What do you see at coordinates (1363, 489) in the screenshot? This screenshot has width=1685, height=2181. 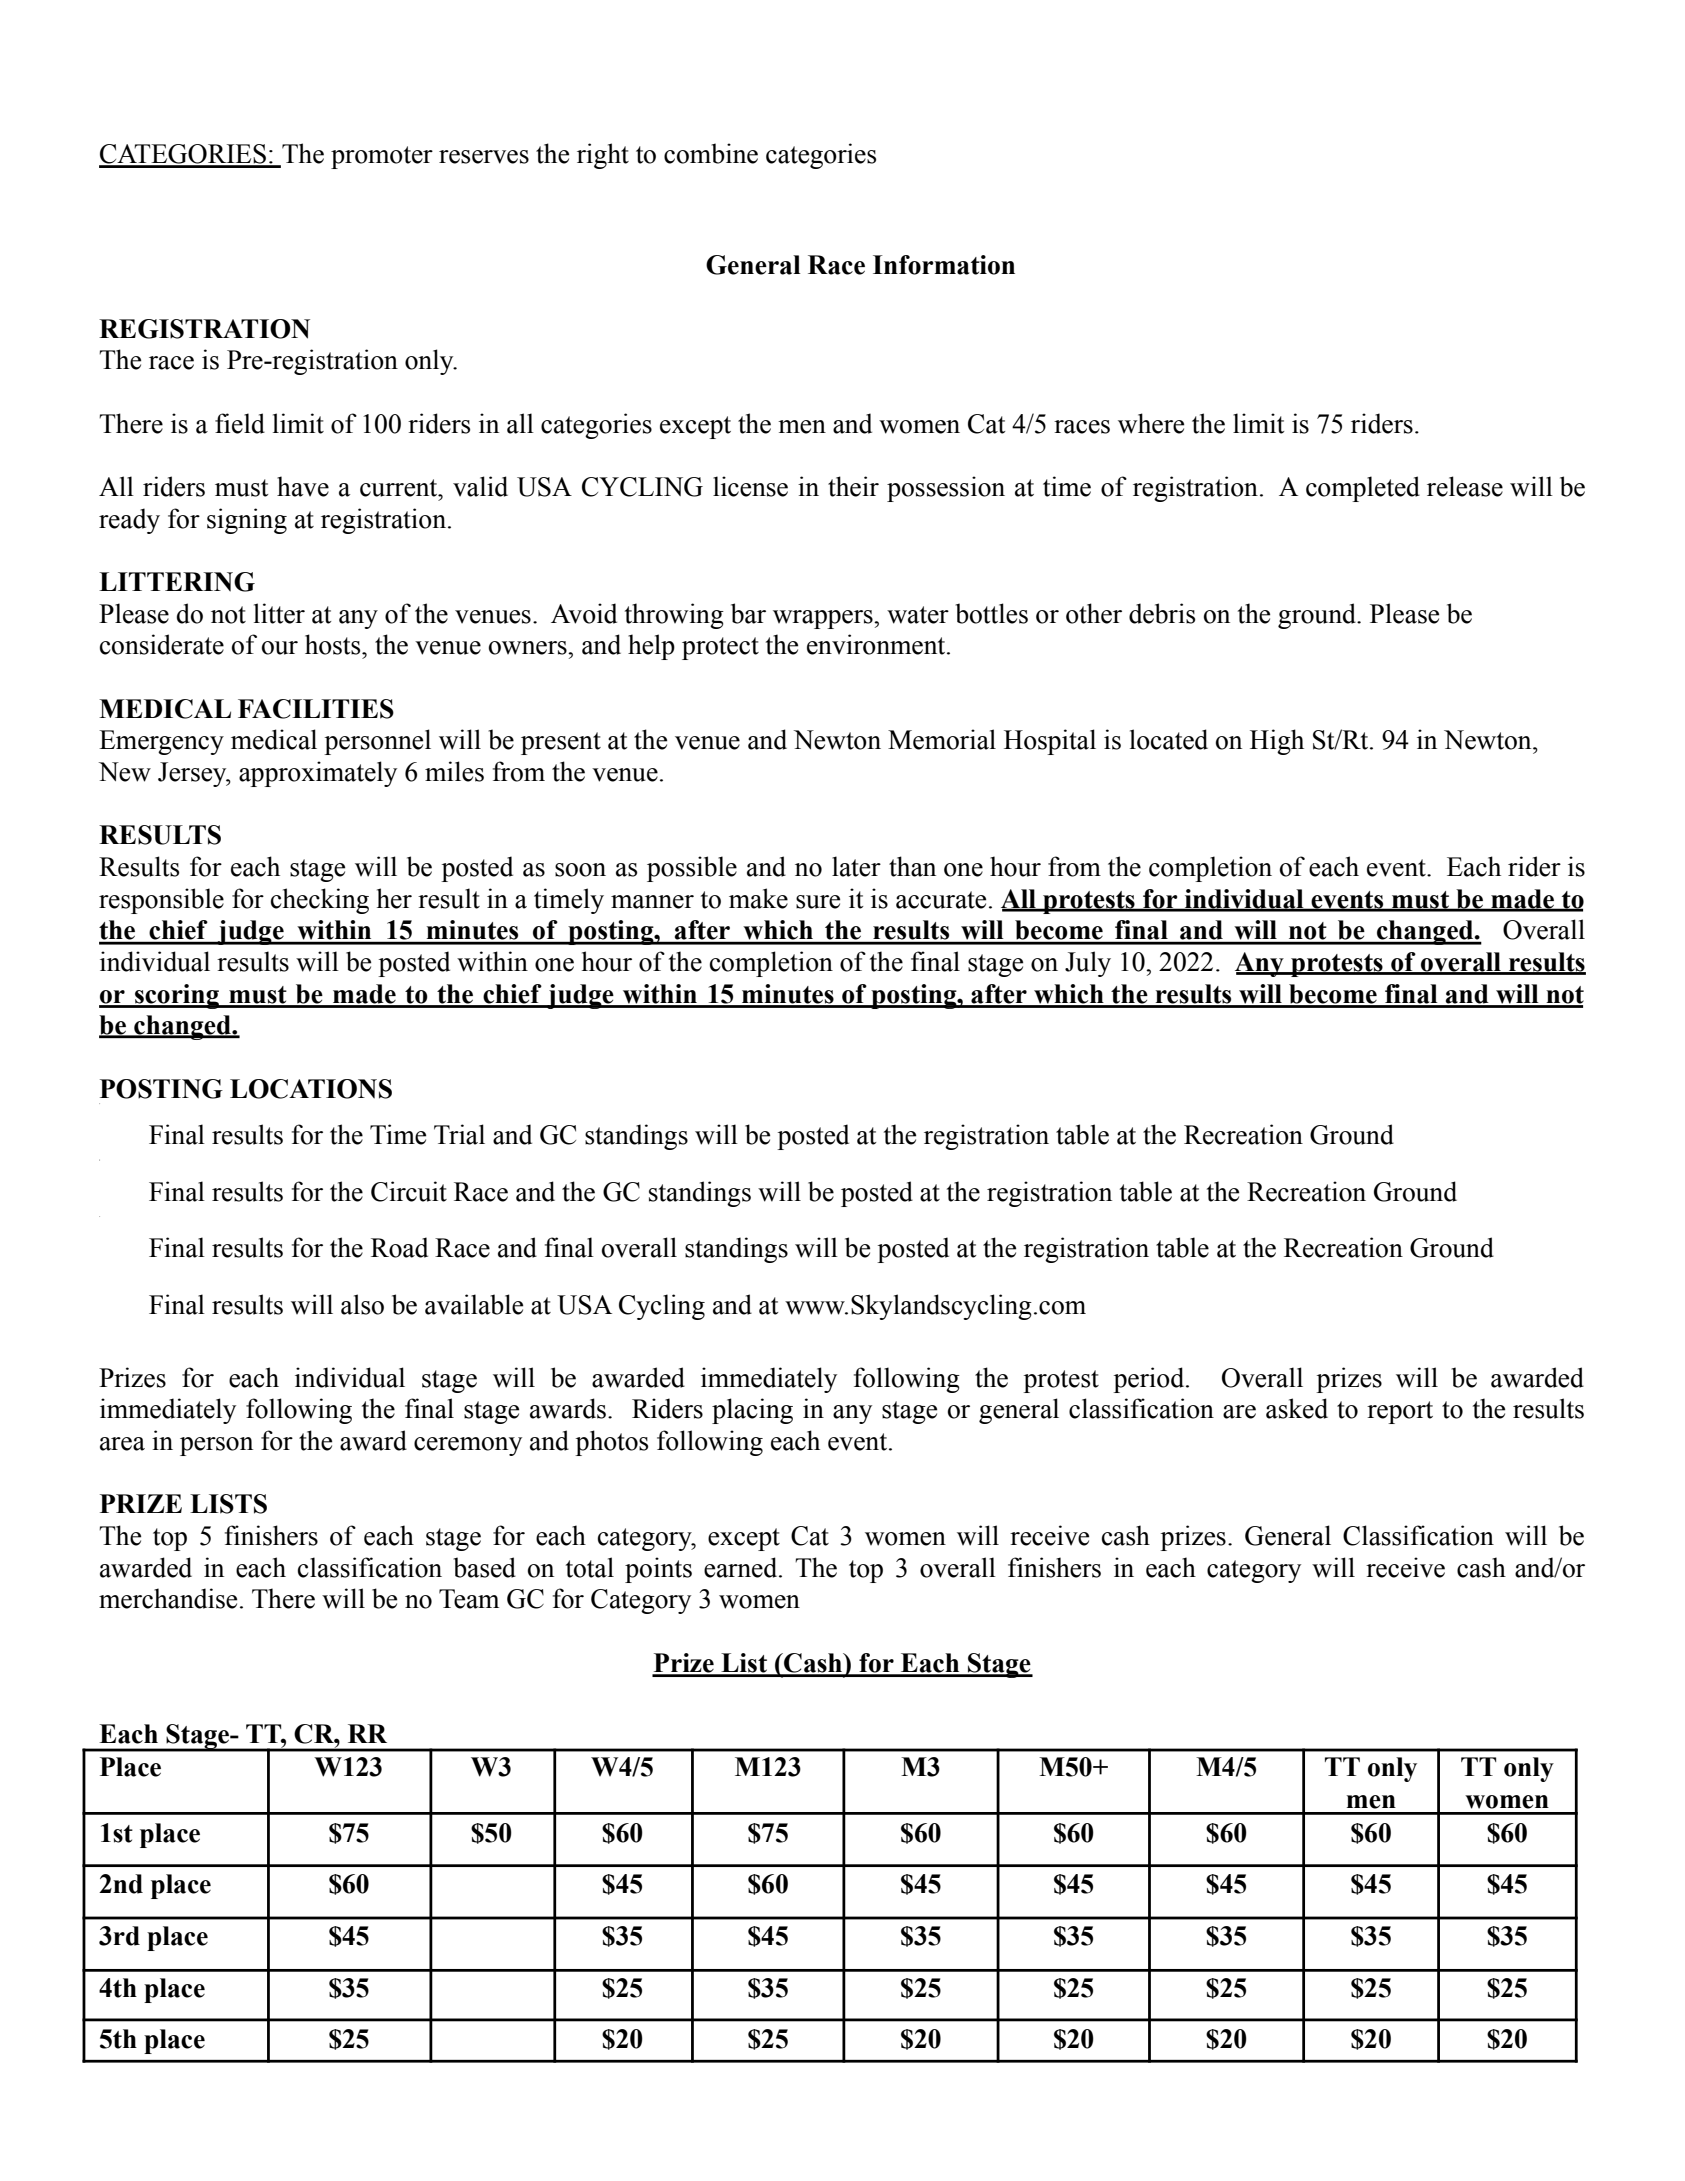 I see `completed` at bounding box center [1363, 489].
